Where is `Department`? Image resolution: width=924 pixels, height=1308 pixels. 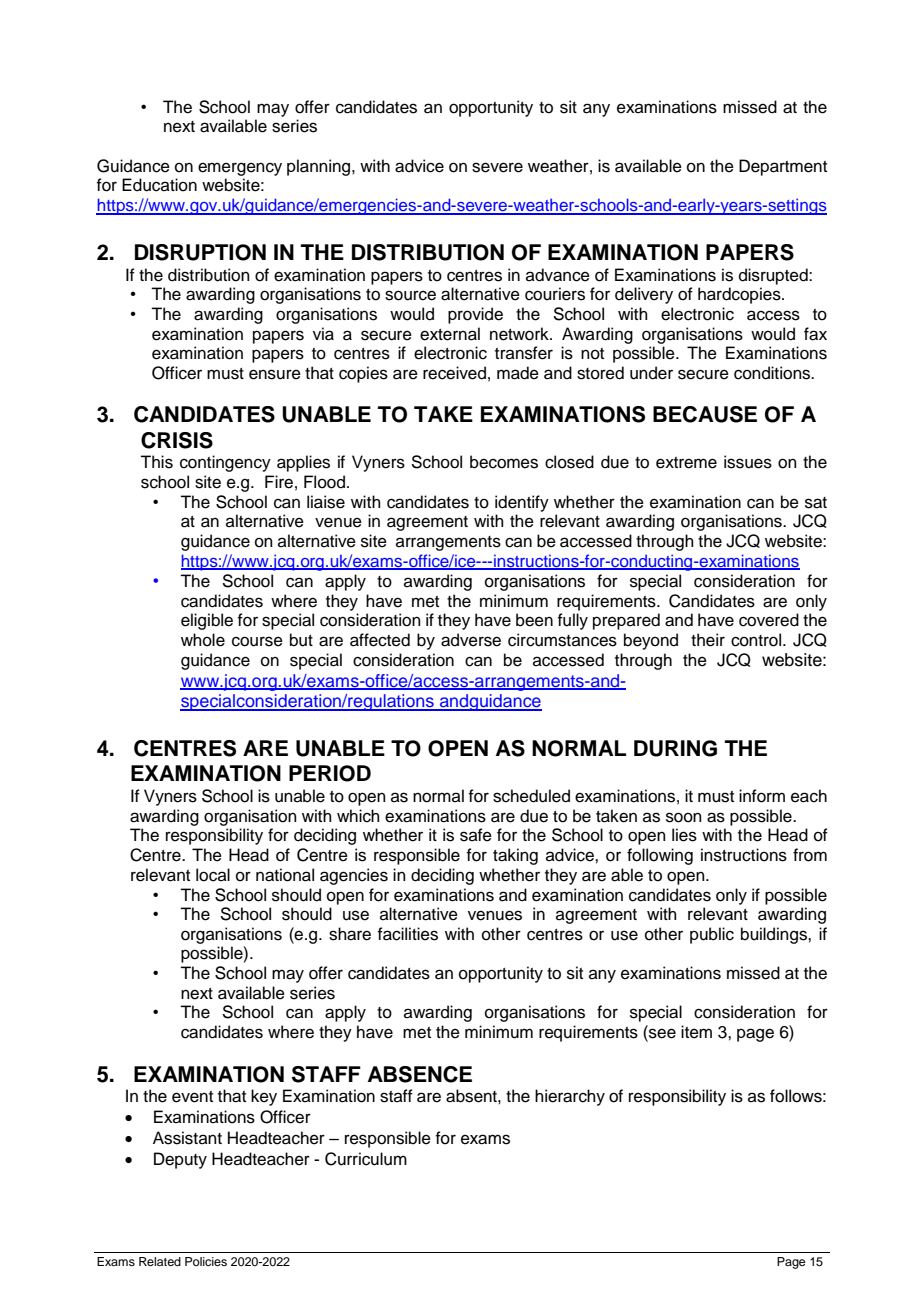
Department is located at coordinates (783, 167).
